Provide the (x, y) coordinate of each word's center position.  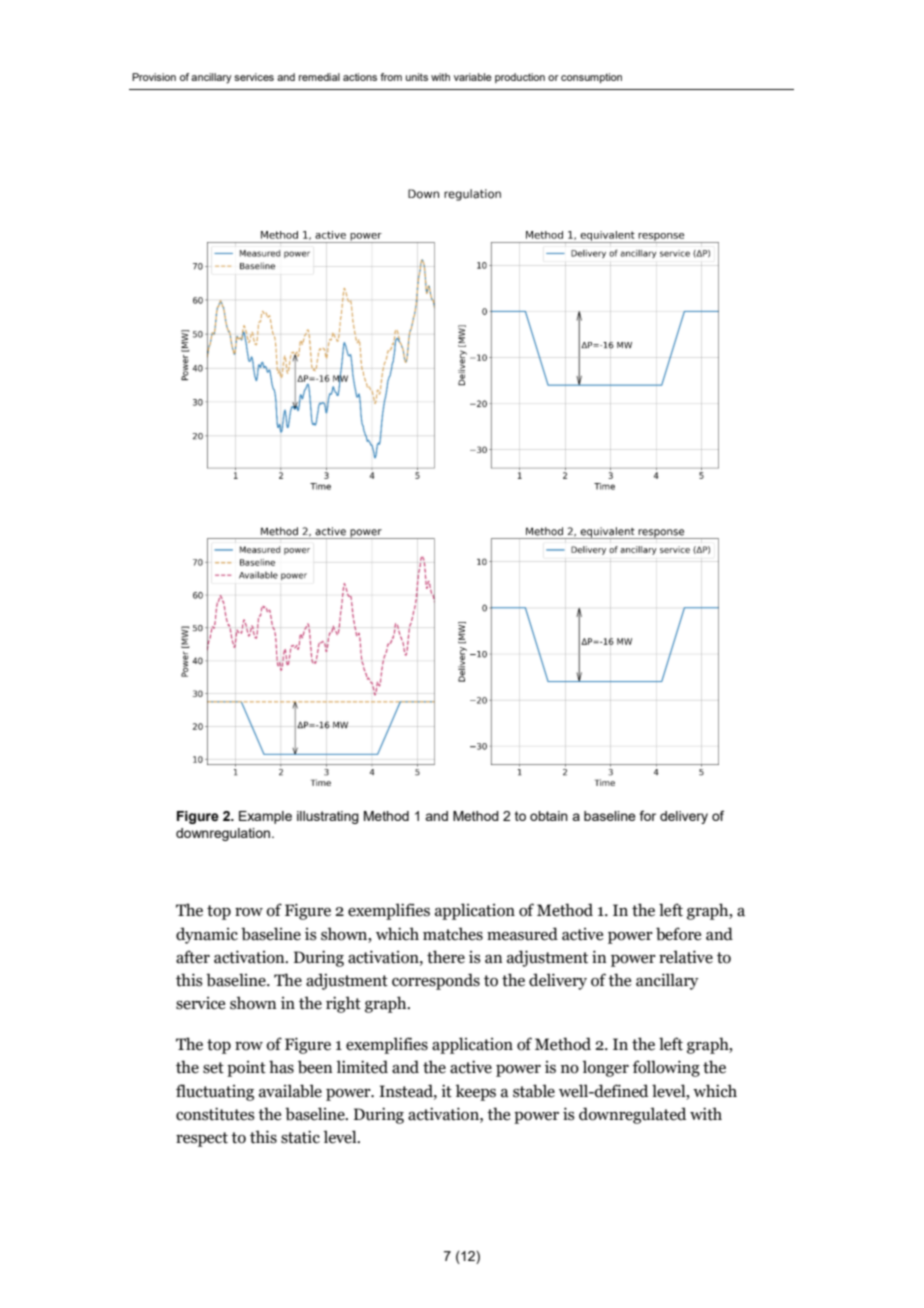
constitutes (215, 1114)
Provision (154, 77)
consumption (591, 78)
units (417, 77)
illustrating (328, 817)
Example (265, 817)
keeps (476, 1092)
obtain (549, 816)
